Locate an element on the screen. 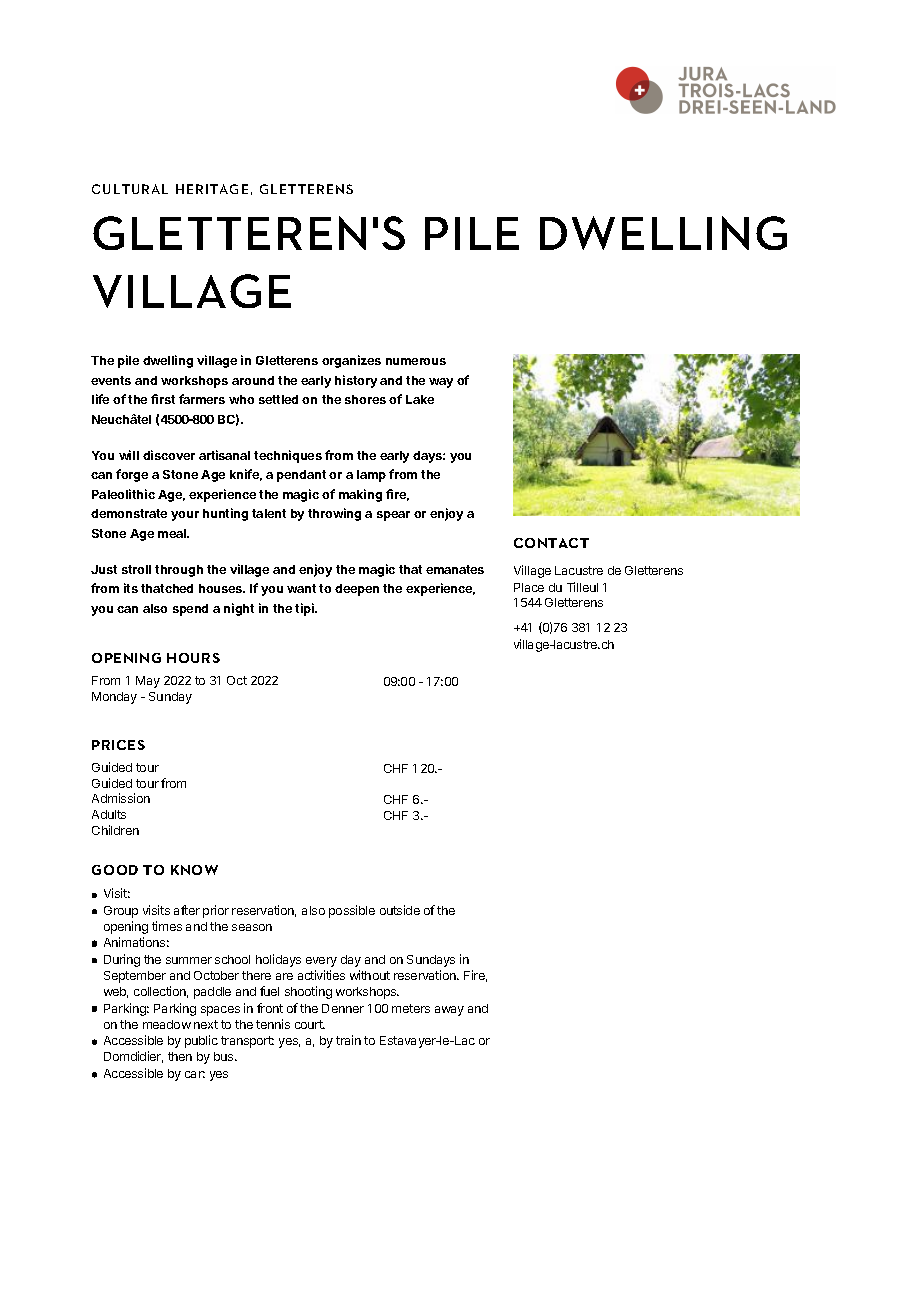 Image resolution: width=924 pixels, height=1308 pixels. numerous is located at coordinates (416, 361).
